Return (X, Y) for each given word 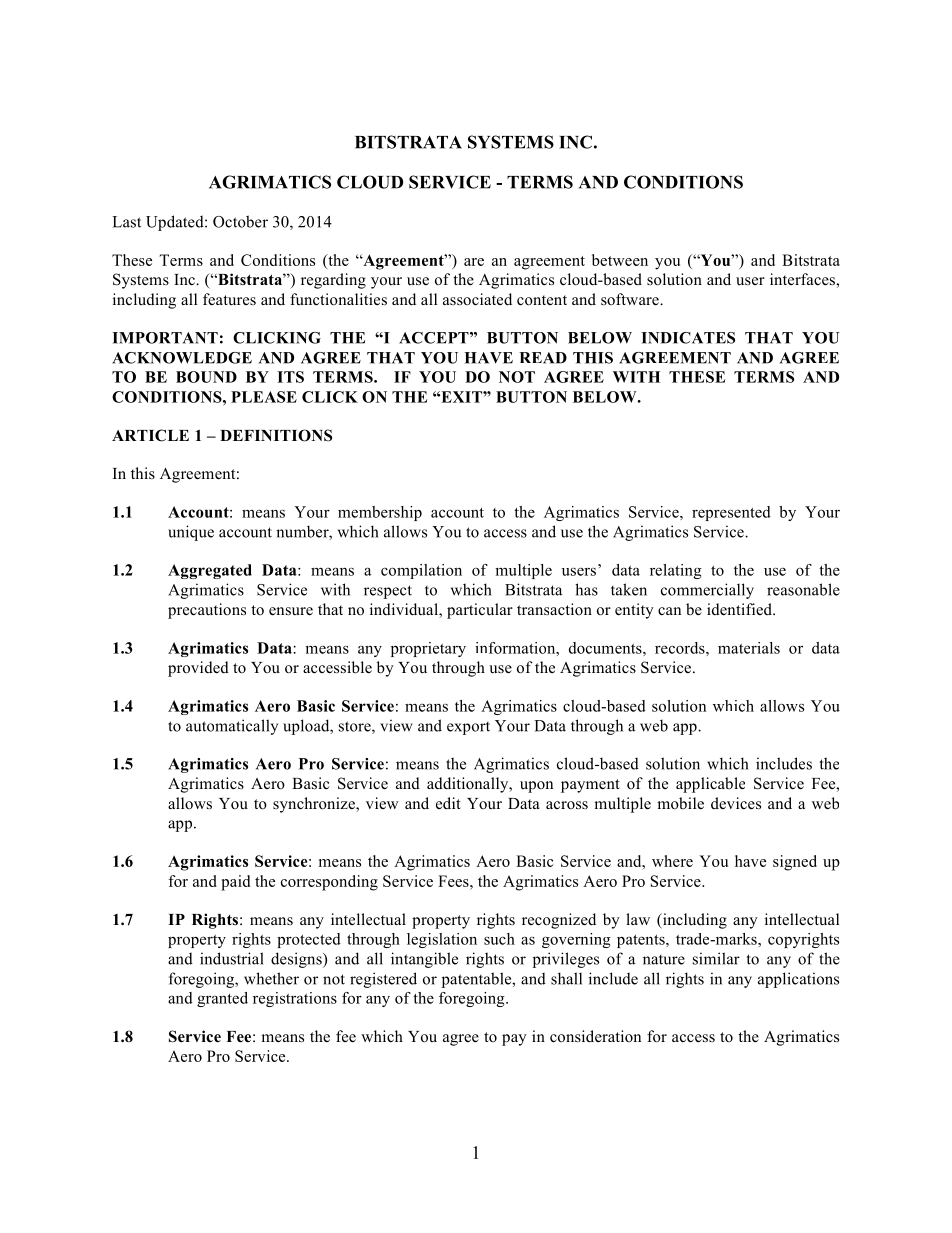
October (240, 221)
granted (222, 999)
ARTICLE (150, 435)
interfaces (803, 279)
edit (448, 803)
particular (480, 611)
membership (380, 513)
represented (731, 513)
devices (736, 803)
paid (235, 883)
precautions (207, 611)
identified (740, 609)
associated (477, 299)
